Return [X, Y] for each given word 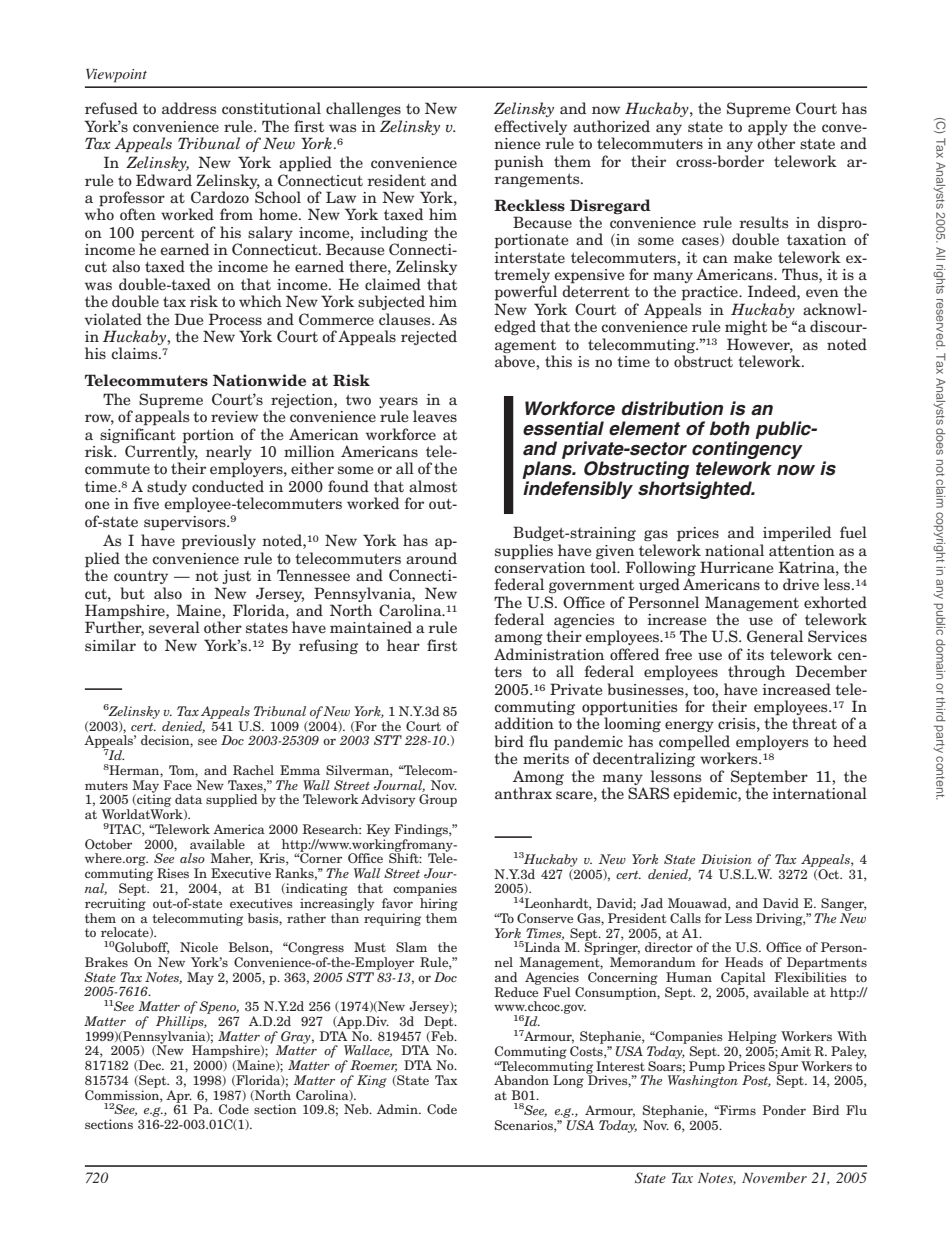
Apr [179, 1097]
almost [433, 486]
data [188, 799]
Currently [161, 453]
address [189, 108]
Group [438, 800]
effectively [530, 127]
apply [768, 128]
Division [726, 859]
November [774, 1177]
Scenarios [525, 1126]
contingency [747, 450]
